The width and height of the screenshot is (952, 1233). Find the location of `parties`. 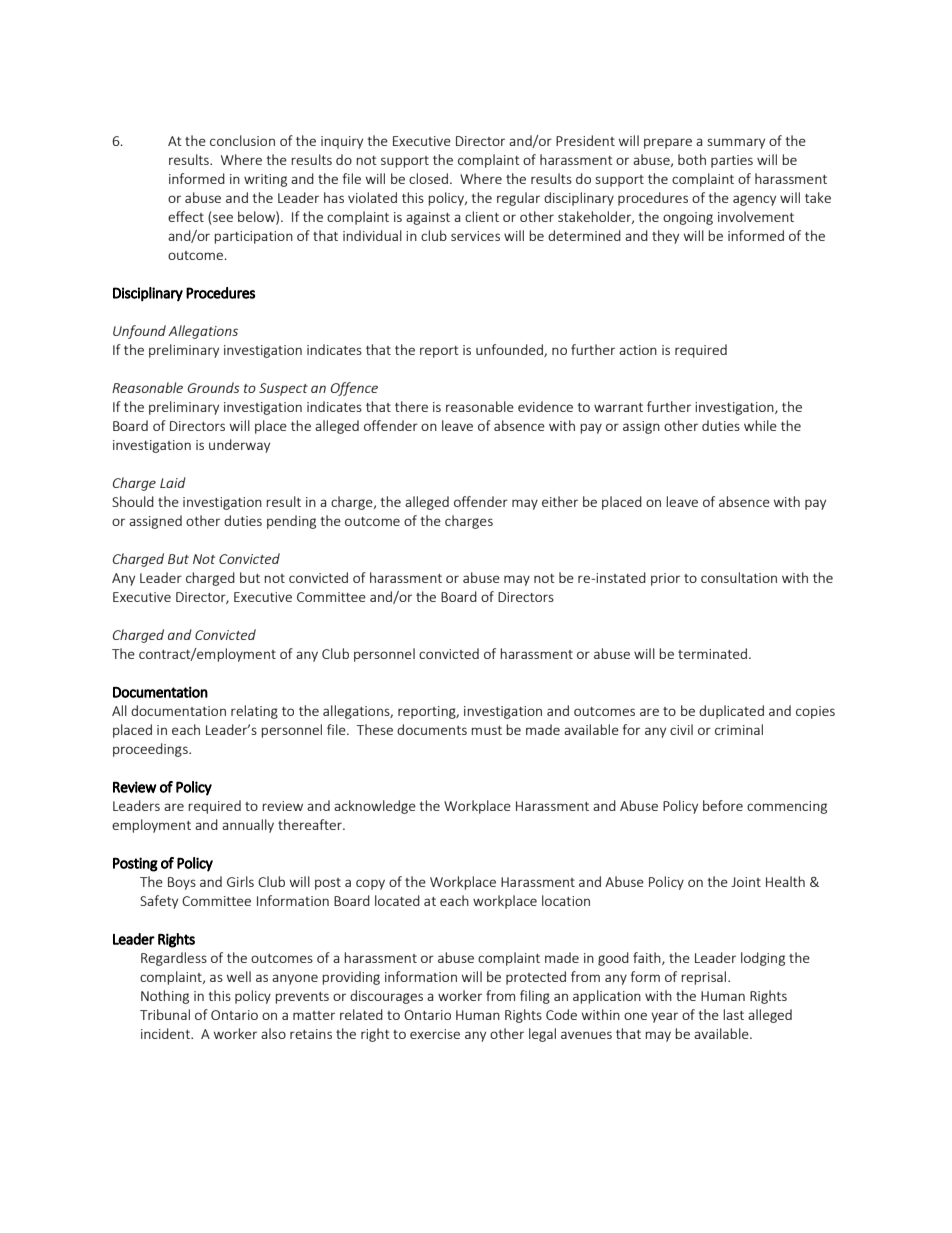

parties is located at coordinates (732, 161).
